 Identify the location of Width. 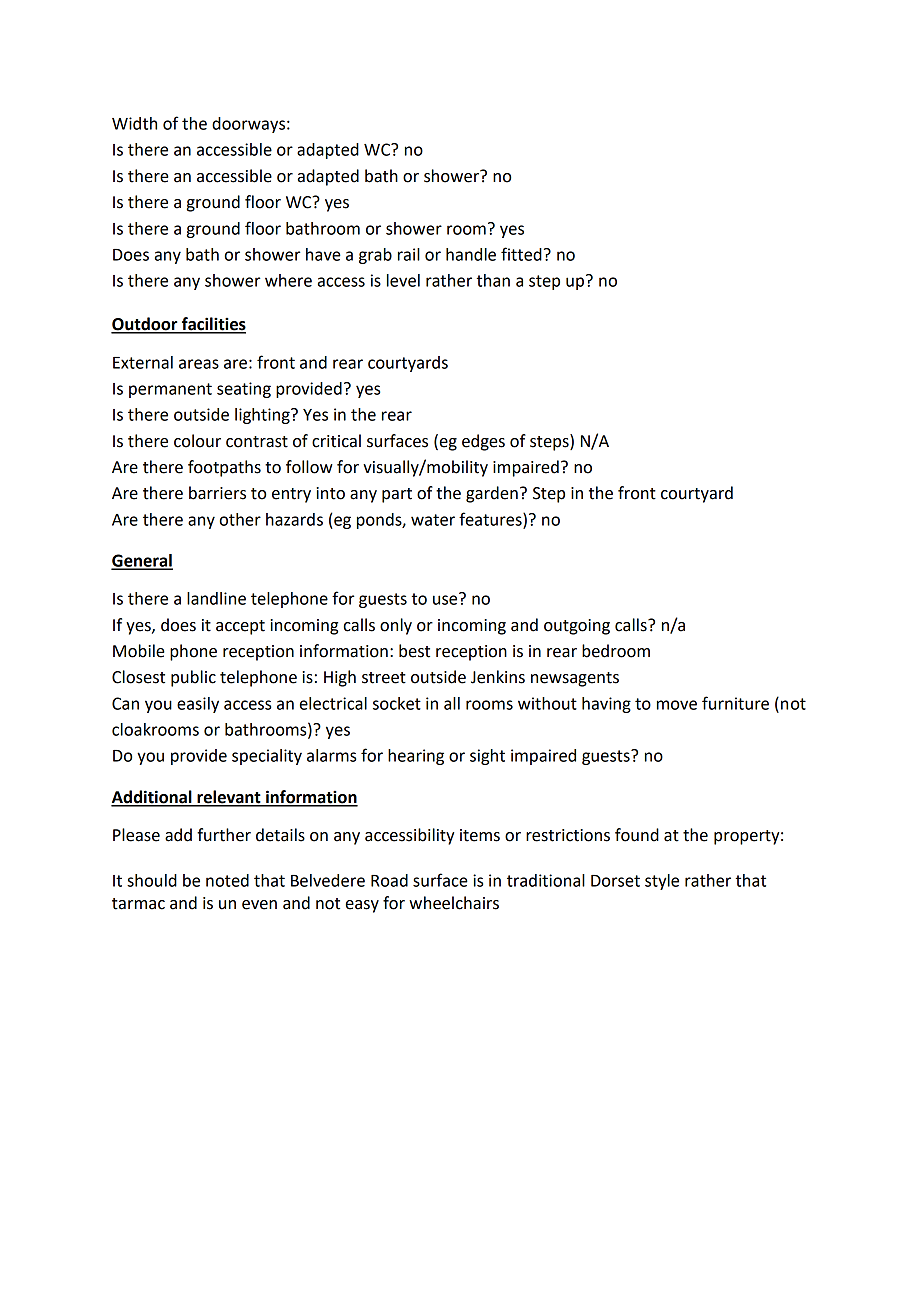
(134, 123).
